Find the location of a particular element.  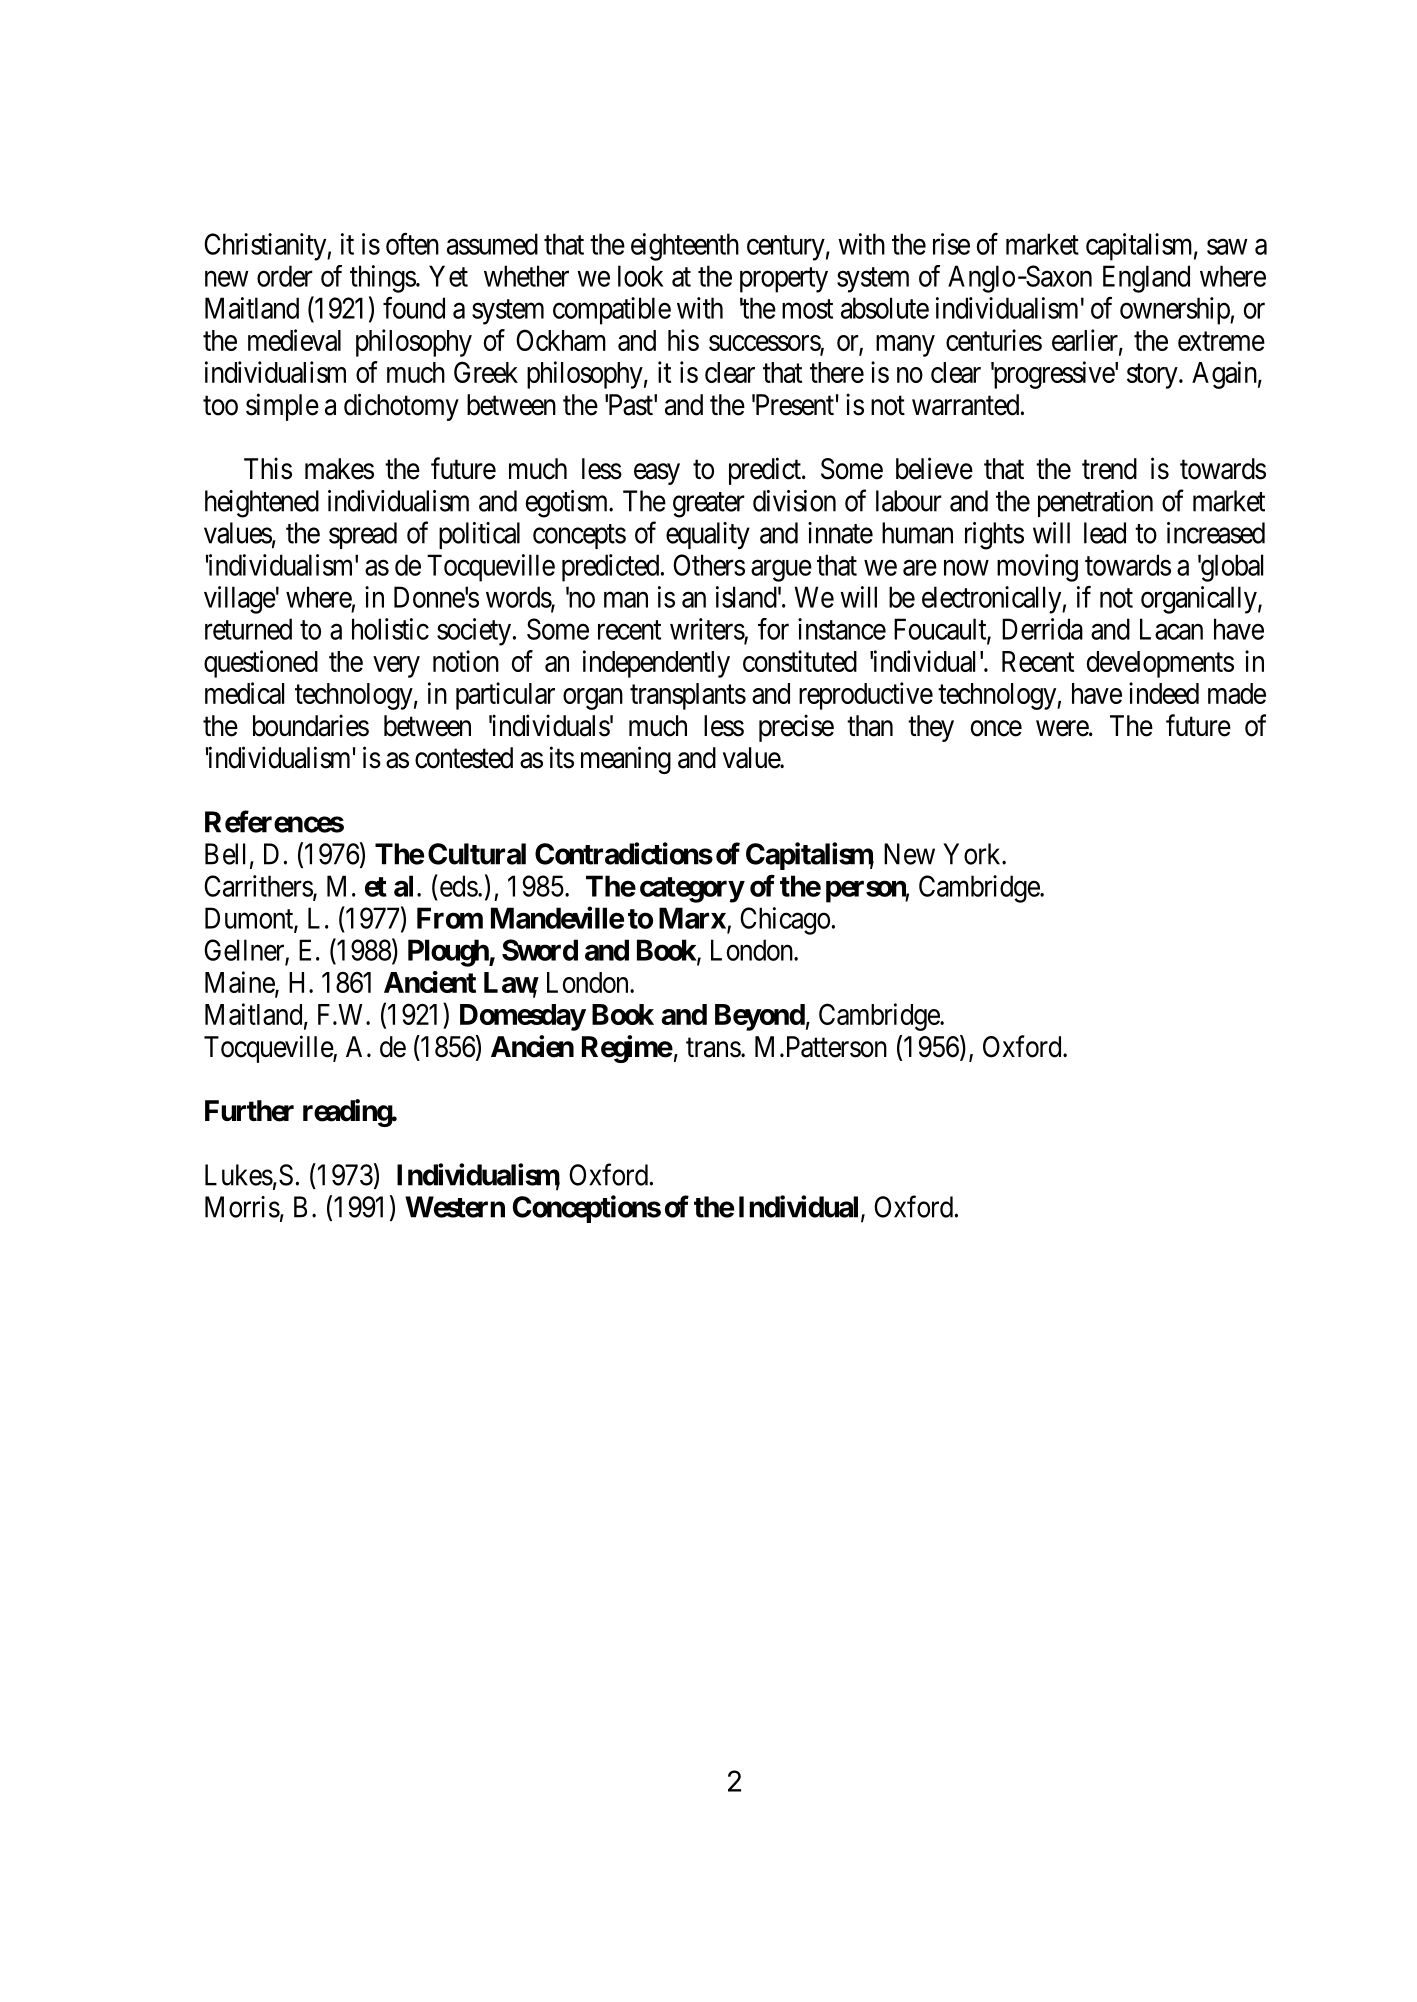

holistic is located at coordinates (390, 629).
